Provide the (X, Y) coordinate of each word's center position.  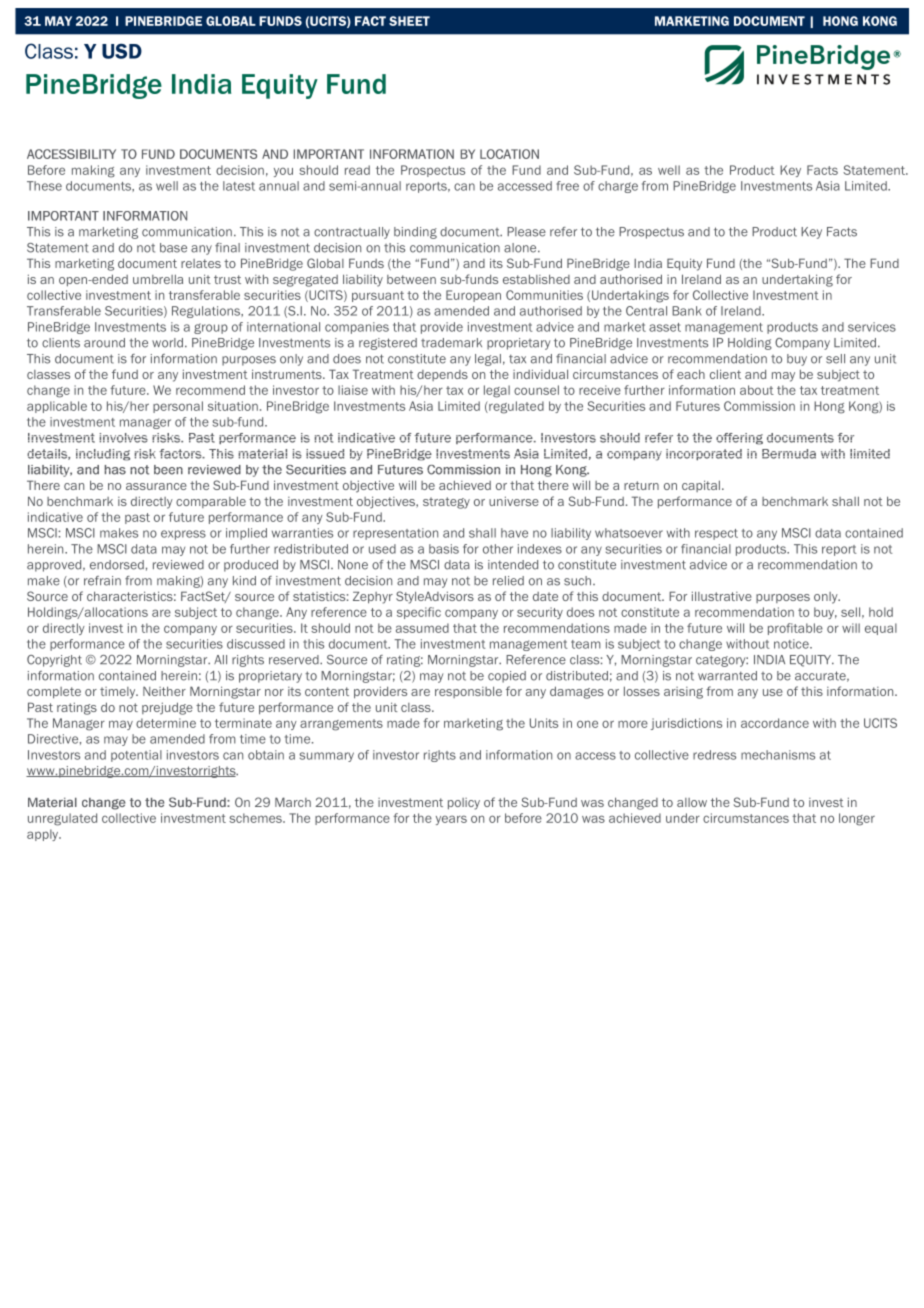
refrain (102, 581)
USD (122, 51)
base (173, 248)
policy (464, 804)
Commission (759, 406)
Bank (687, 311)
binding (415, 233)
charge (618, 187)
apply (44, 835)
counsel (536, 390)
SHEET (409, 21)
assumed (422, 628)
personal (178, 407)
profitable (795, 629)
